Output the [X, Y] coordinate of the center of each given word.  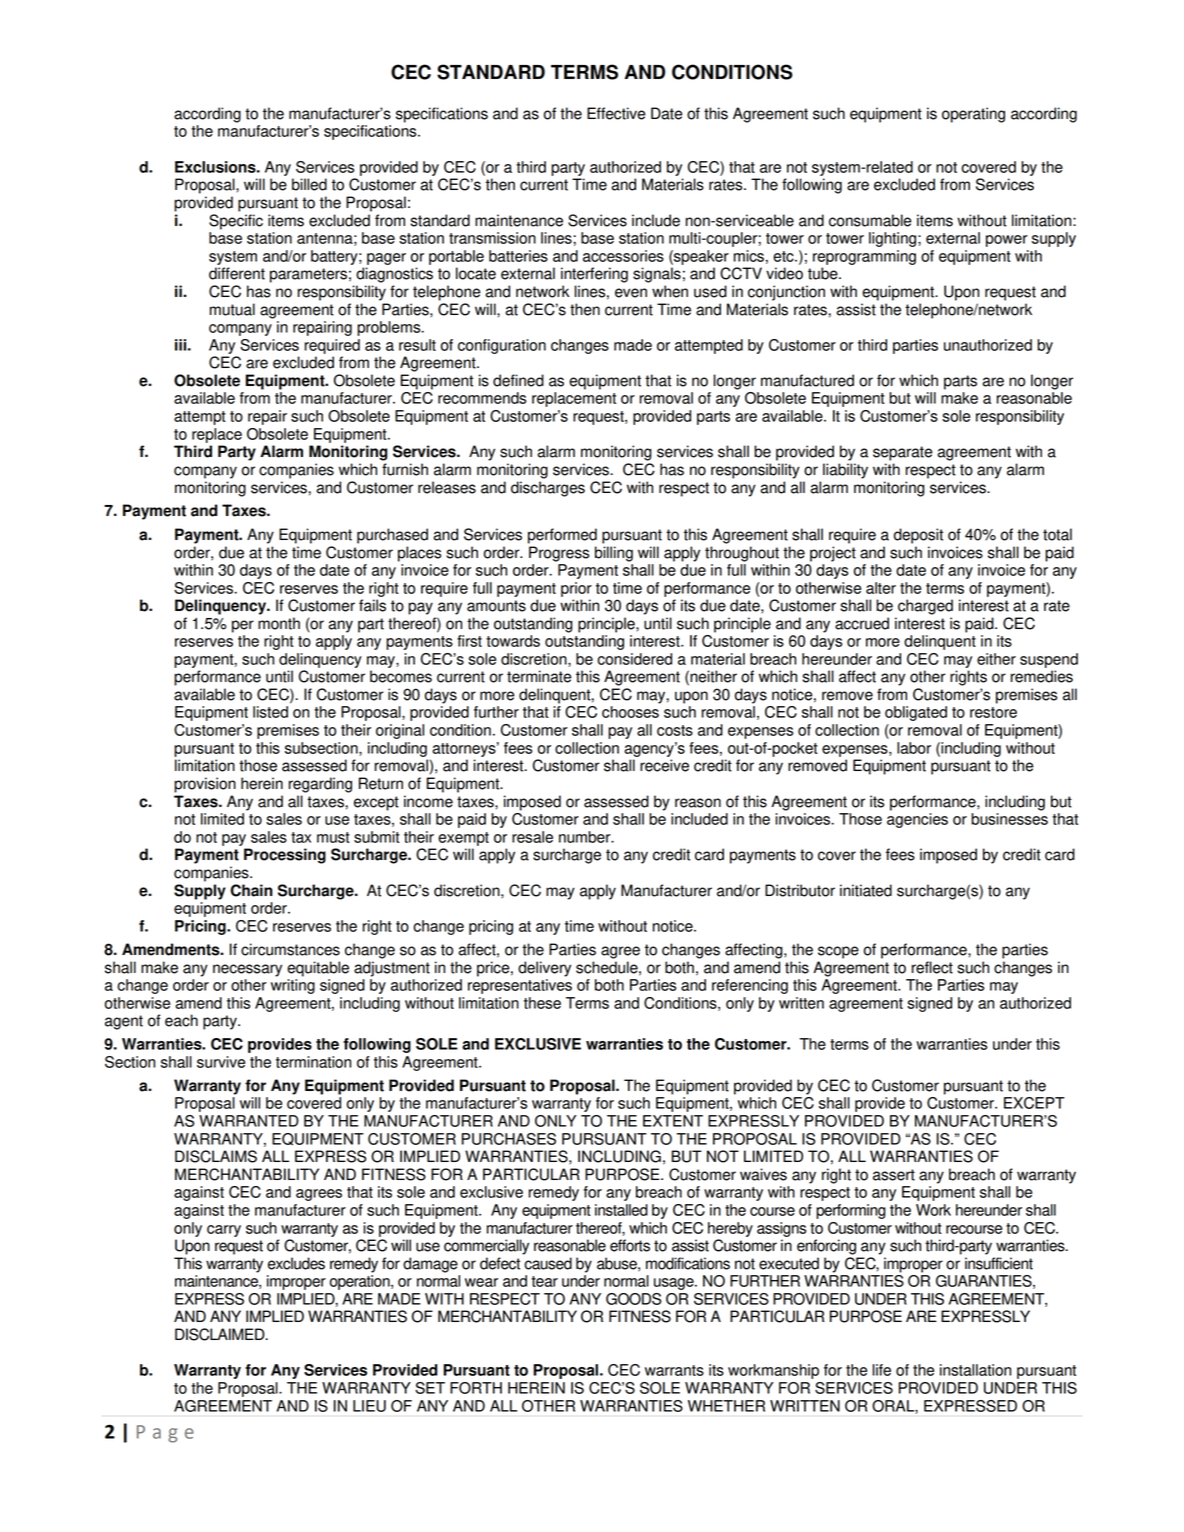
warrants [674, 1370]
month [279, 623]
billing [614, 554]
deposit [918, 536]
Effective [616, 113]
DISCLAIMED [221, 1334]
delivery [544, 969]
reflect [932, 967]
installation [975, 1370]
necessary [247, 970]
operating [973, 115]
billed [309, 184]
